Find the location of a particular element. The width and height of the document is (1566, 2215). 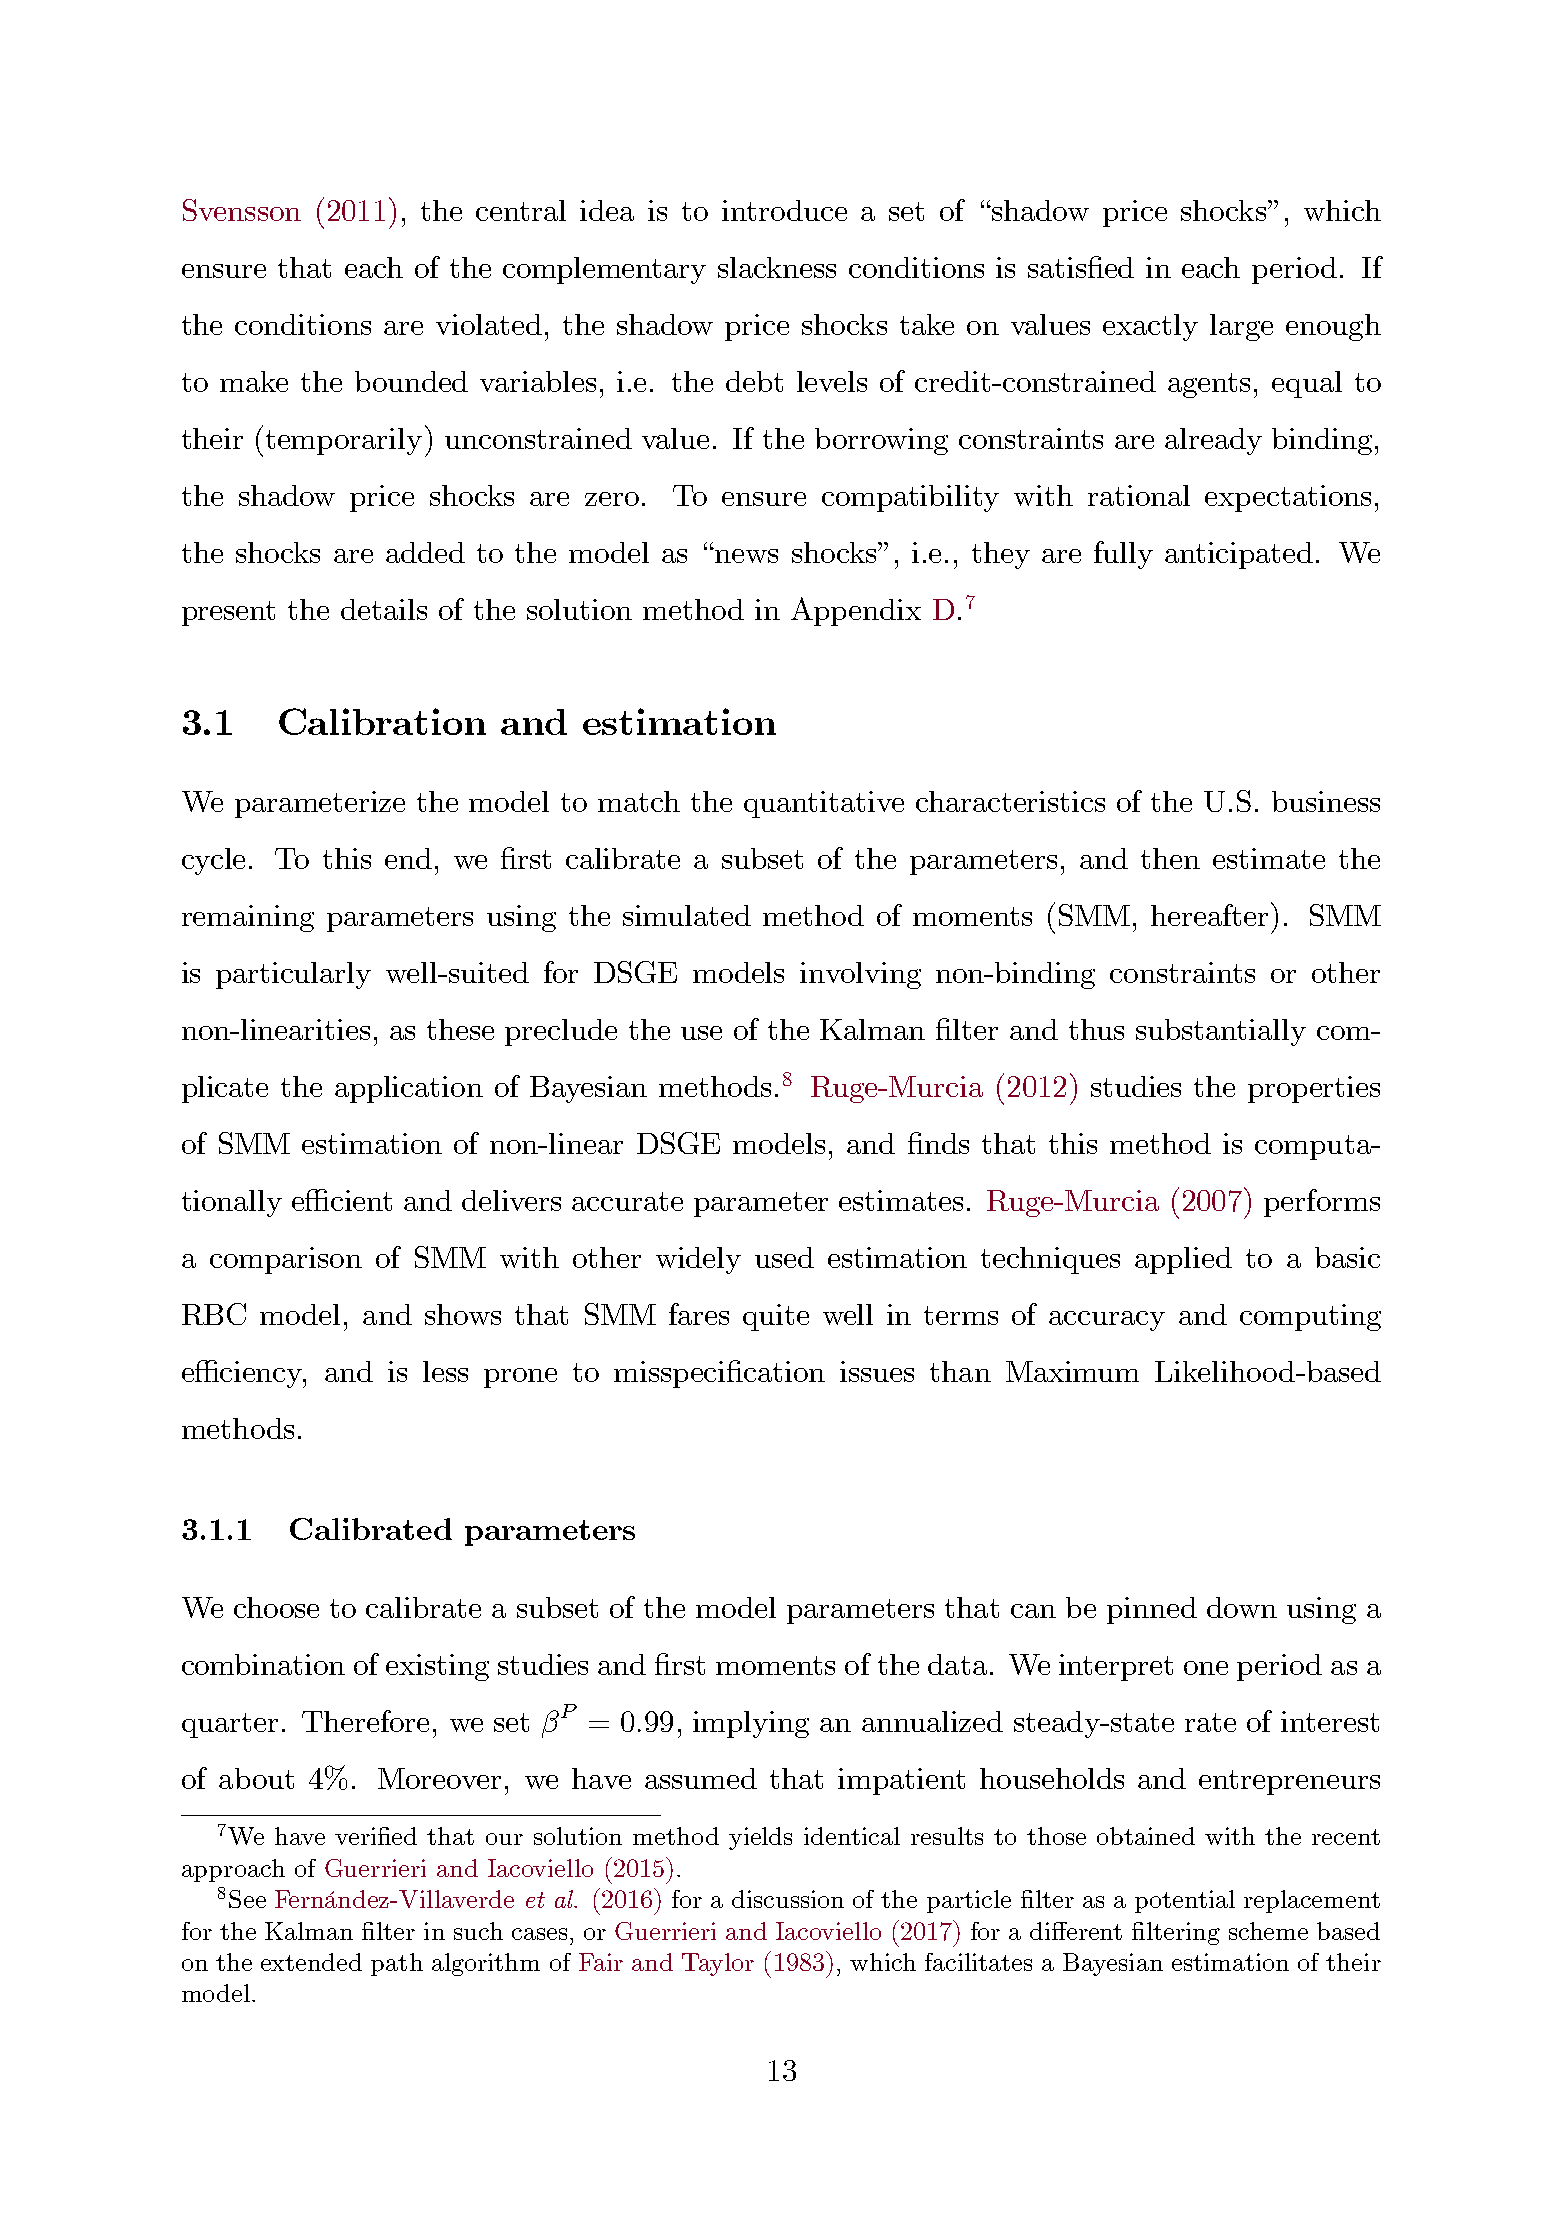

these is located at coordinates (460, 1029).
